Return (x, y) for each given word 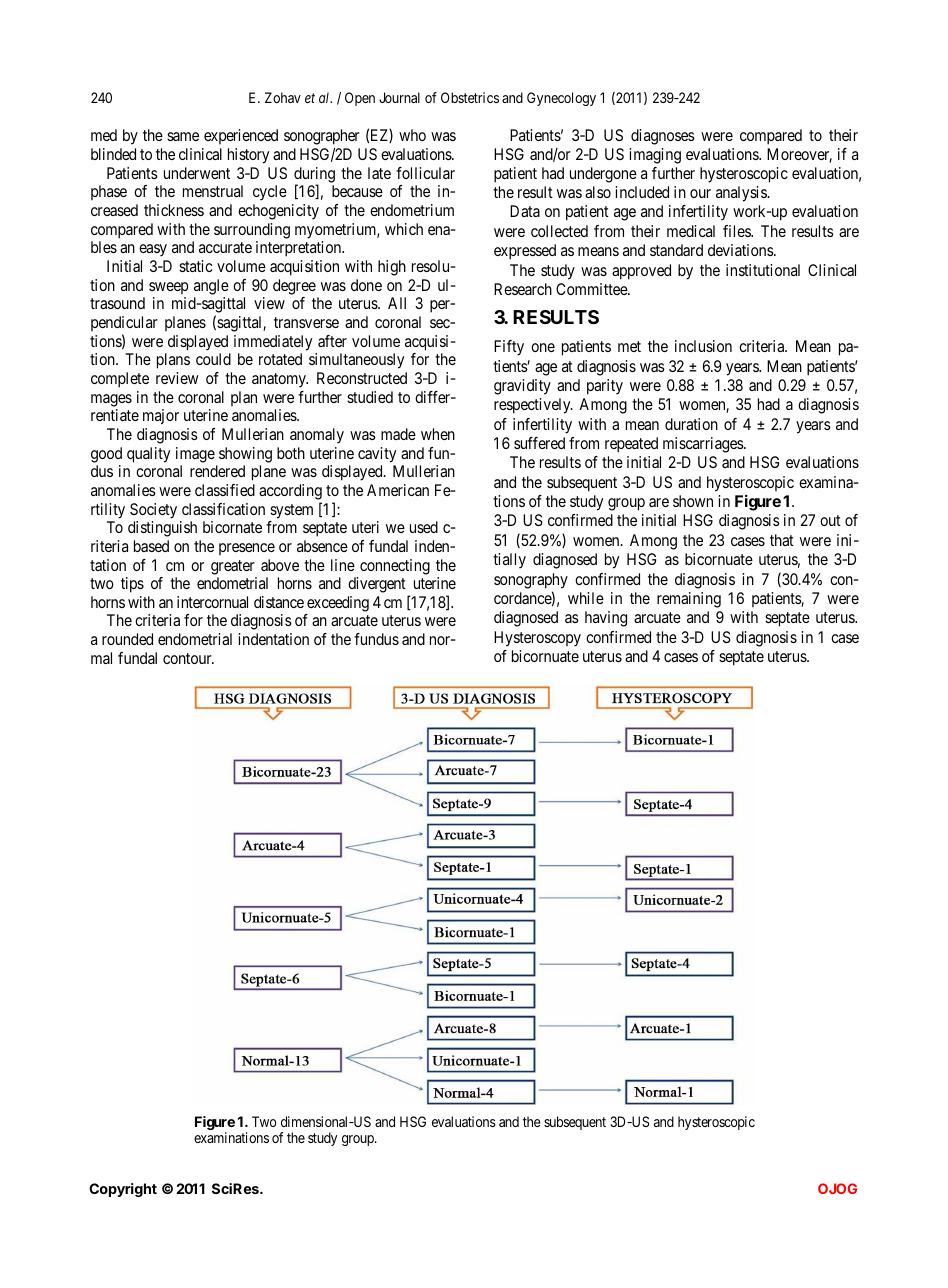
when (438, 434)
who (412, 135)
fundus (376, 639)
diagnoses (663, 137)
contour (188, 658)
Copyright (123, 1190)
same (183, 136)
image (195, 455)
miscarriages (704, 445)
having (606, 619)
